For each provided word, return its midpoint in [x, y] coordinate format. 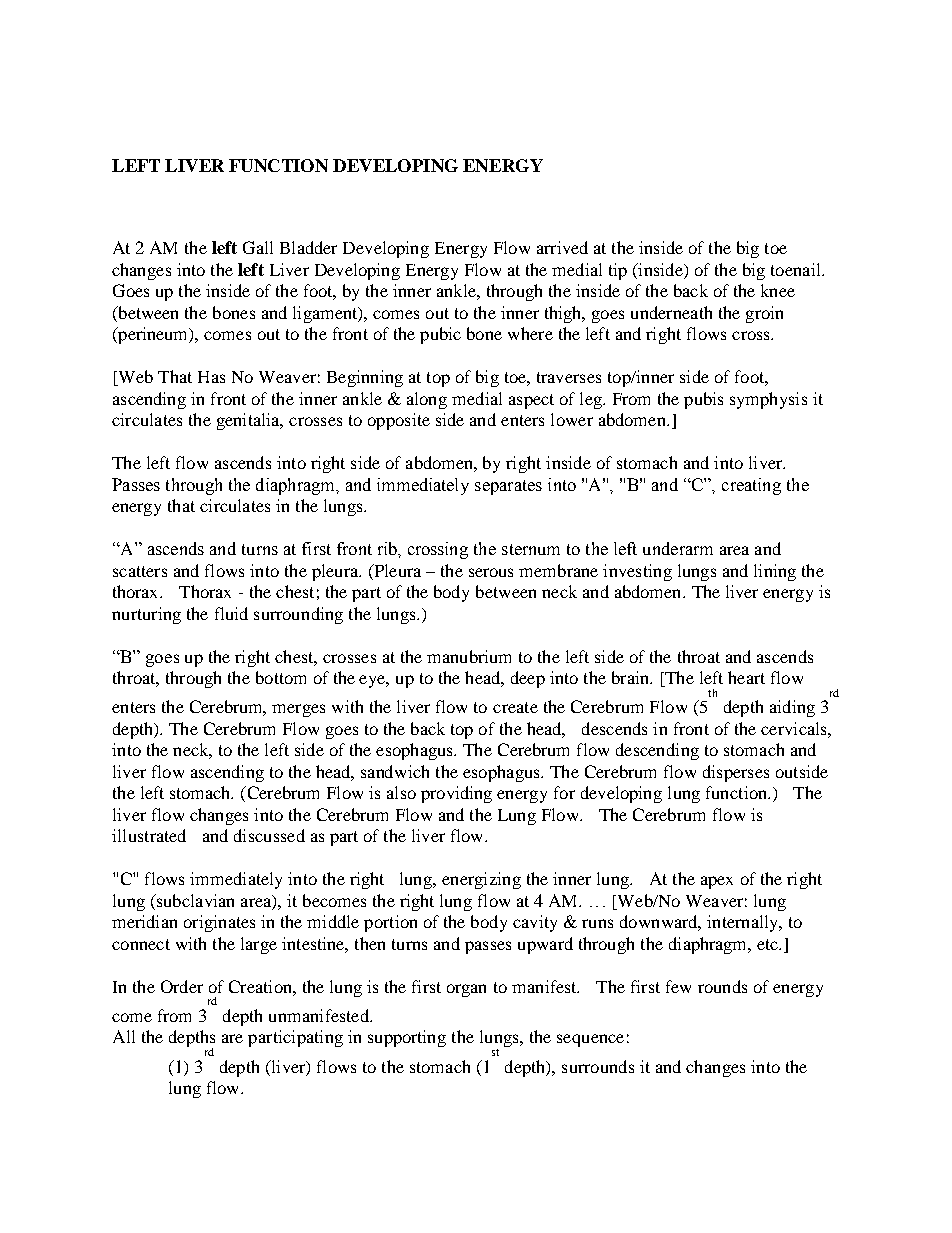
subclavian [194, 900]
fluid [231, 613]
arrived [562, 247]
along [427, 400]
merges [298, 710]
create [515, 707]
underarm [678, 548]
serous [491, 572]
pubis [703, 400]
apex [717, 882]
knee [778, 290]
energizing [481, 880]
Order [182, 986]
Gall [258, 247]
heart [746, 677]
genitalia [249, 421]
